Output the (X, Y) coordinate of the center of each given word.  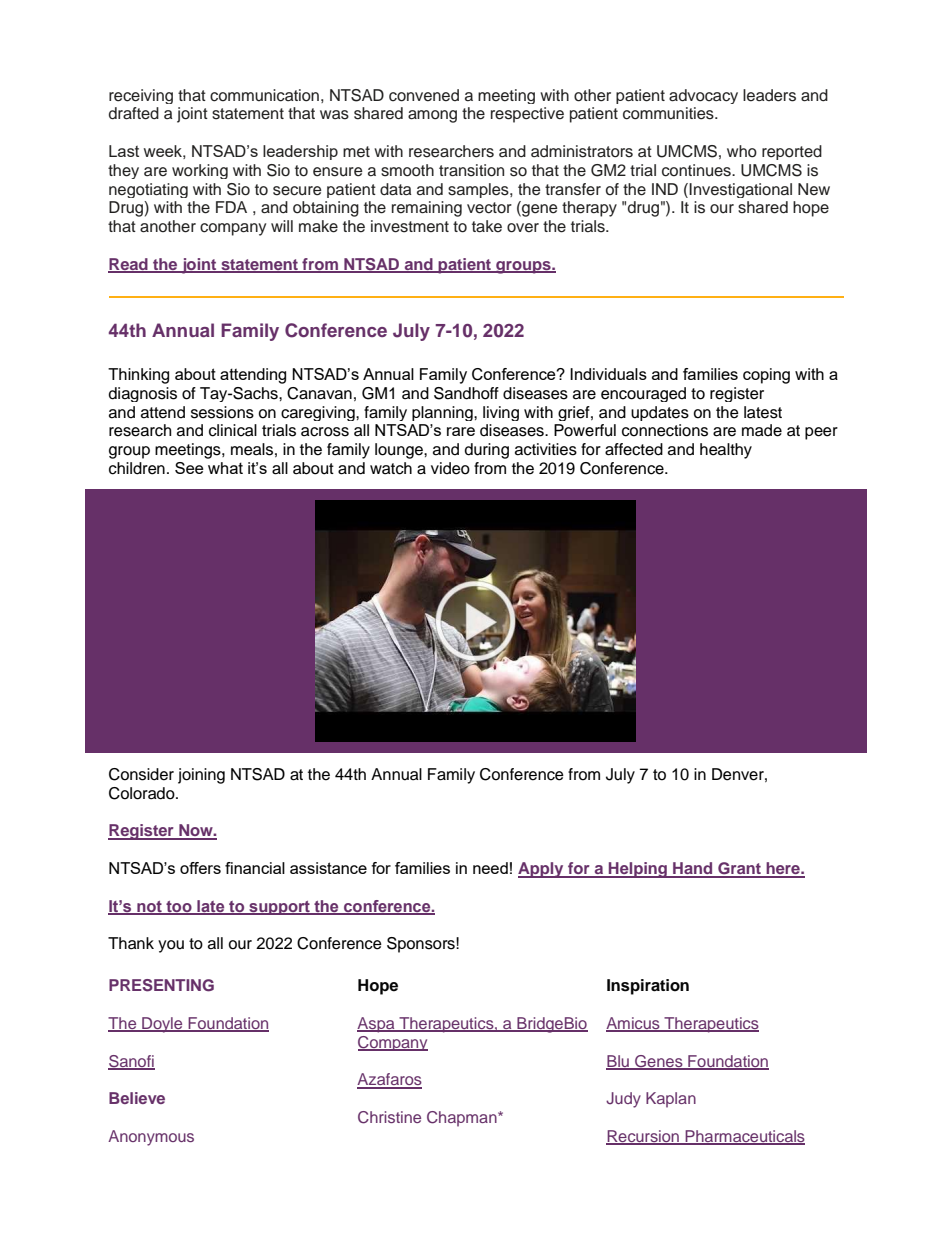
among (432, 116)
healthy (726, 451)
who (742, 151)
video (450, 468)
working (200, 171)
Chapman (463, 1119)
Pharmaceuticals (744, 1137)
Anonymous (151, 1138)
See (189, 468)
